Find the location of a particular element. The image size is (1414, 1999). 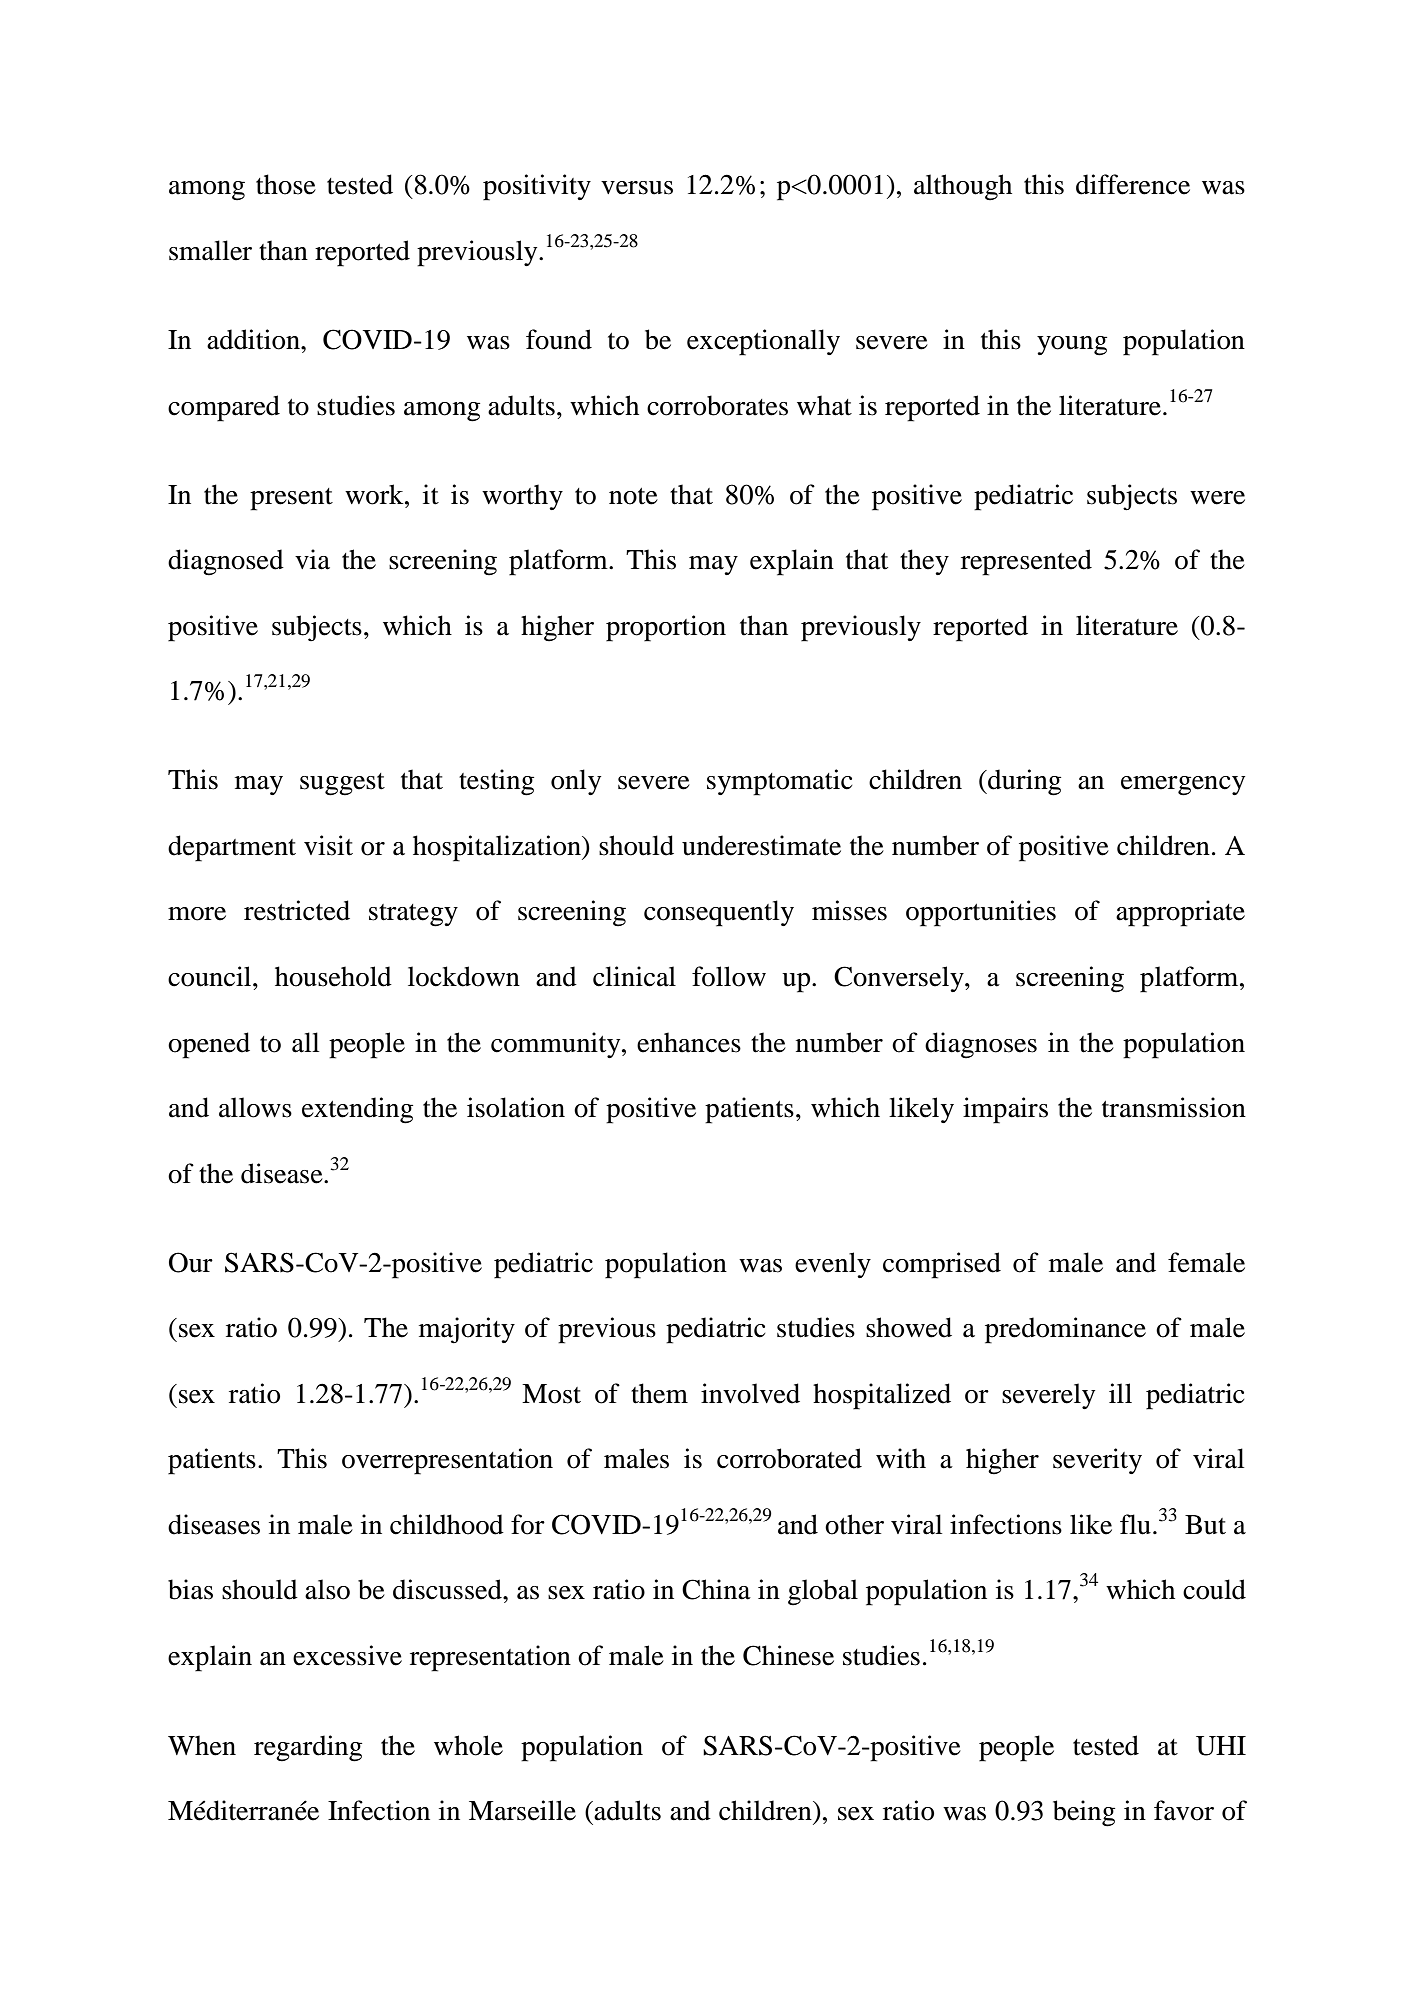

regarding is located at coordinates (308, 1748).
